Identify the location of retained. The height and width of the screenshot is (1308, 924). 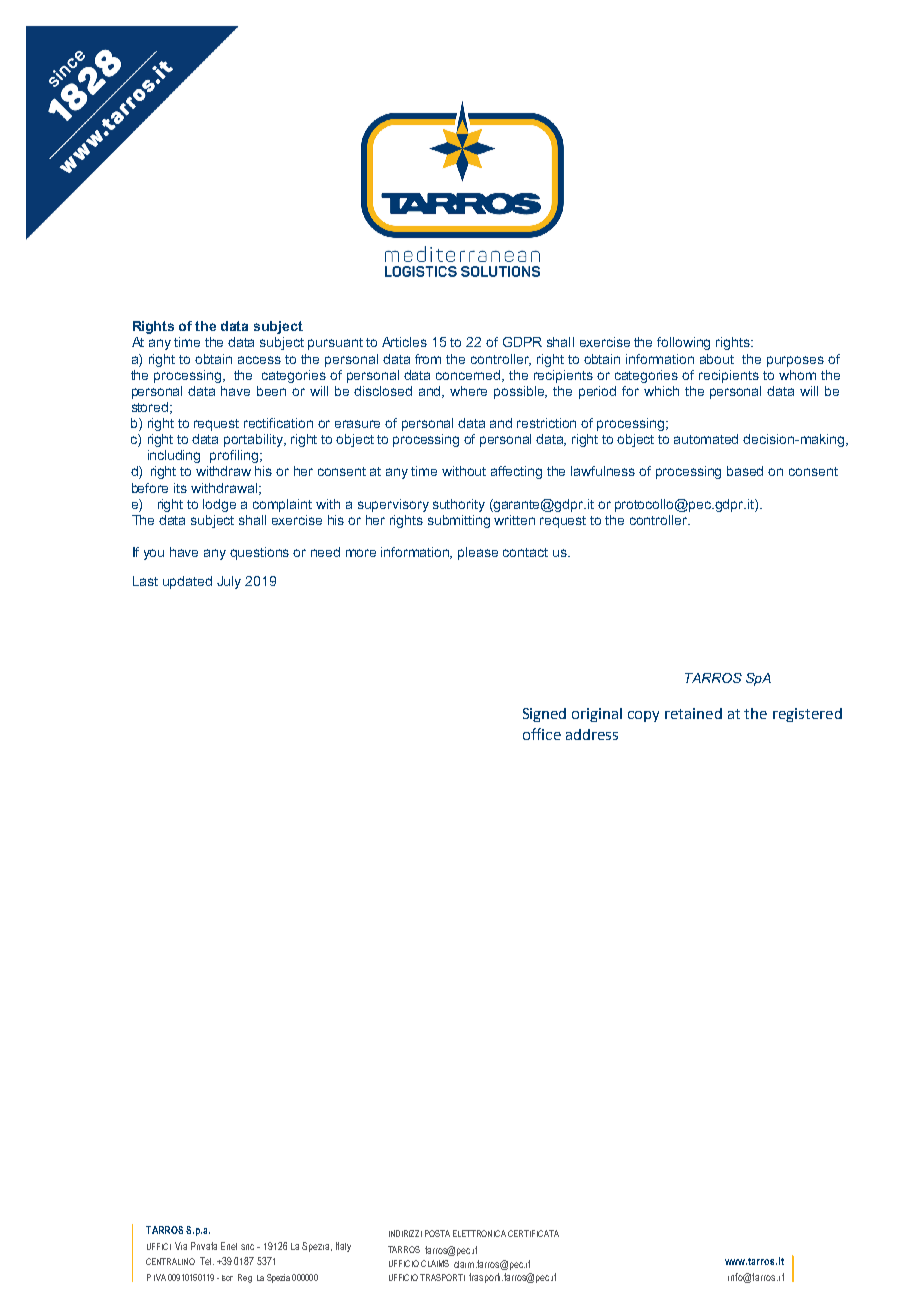
(693, 713).
